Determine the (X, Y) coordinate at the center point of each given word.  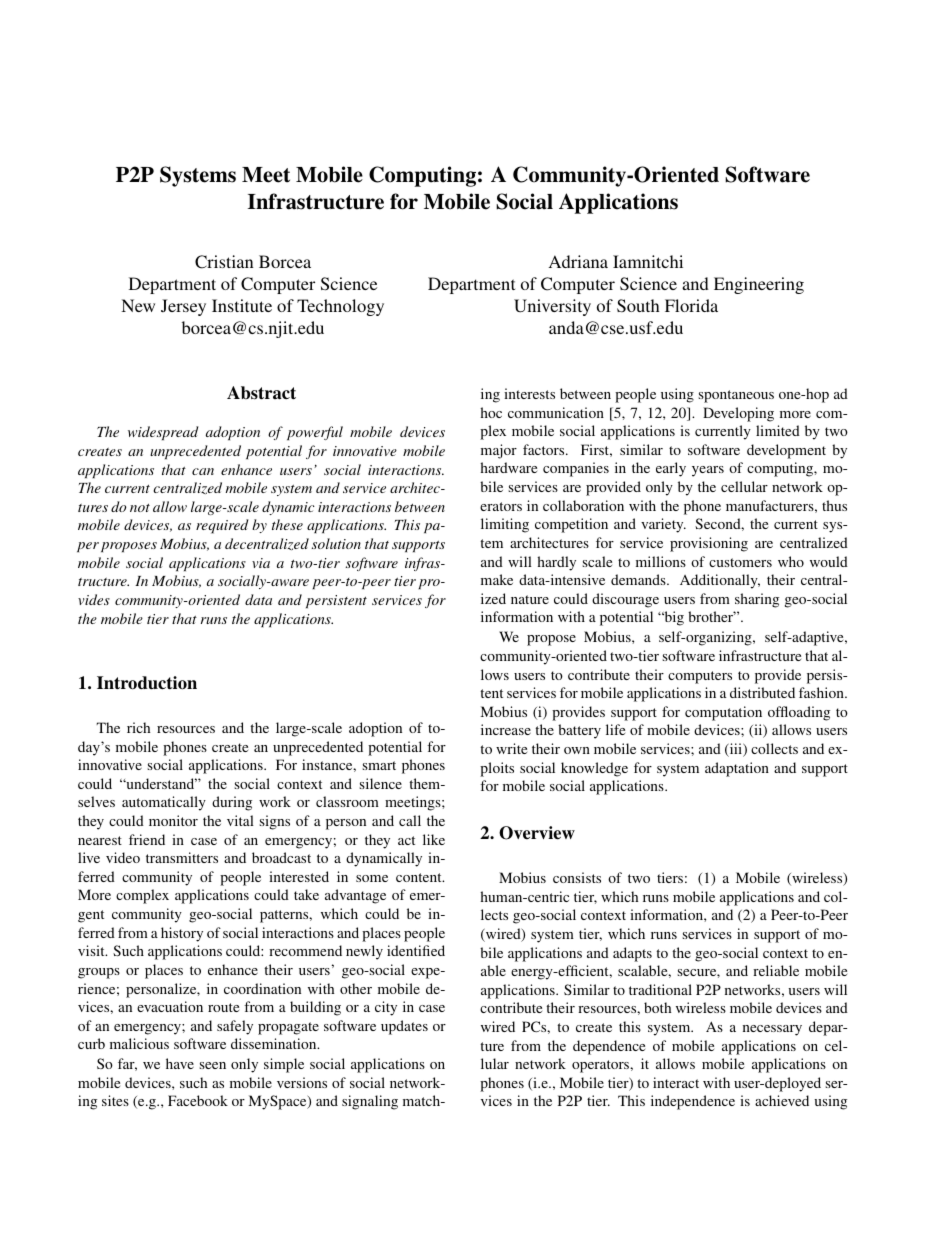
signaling (370, 1102)
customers (740, 562)
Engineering (759, 285)
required (222, 526)
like (434, 839)
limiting (505, 525)
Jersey (183, 307)
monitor (173, 820)
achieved (782, 1100)
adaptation (737, 769)
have (180, 1063)
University (552, 307)
